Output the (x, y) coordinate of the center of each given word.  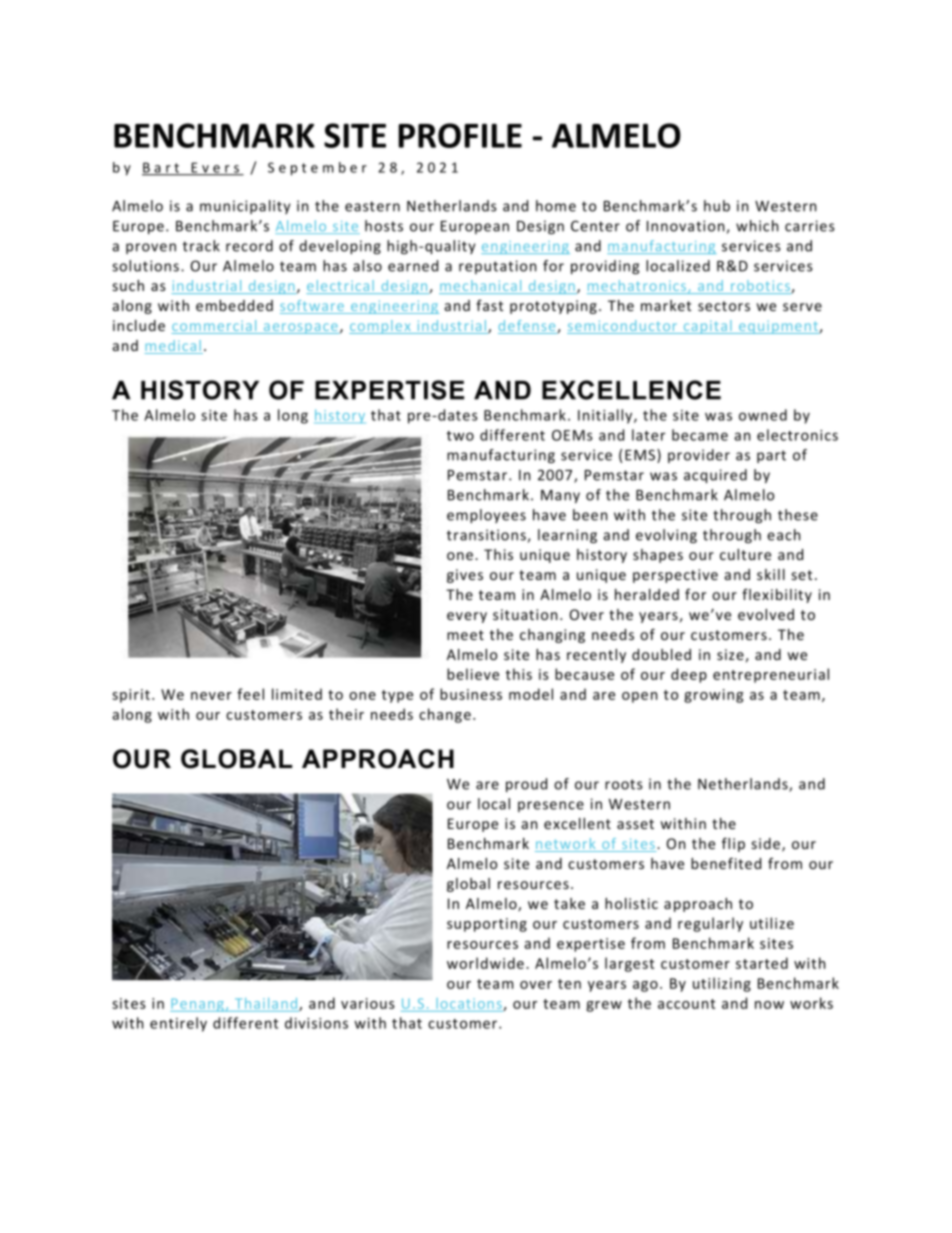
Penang (198, 1005)
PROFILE (460, 135)
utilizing (722, 984)
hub (717, 206)
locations (470, 1004)
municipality (245, 207)
